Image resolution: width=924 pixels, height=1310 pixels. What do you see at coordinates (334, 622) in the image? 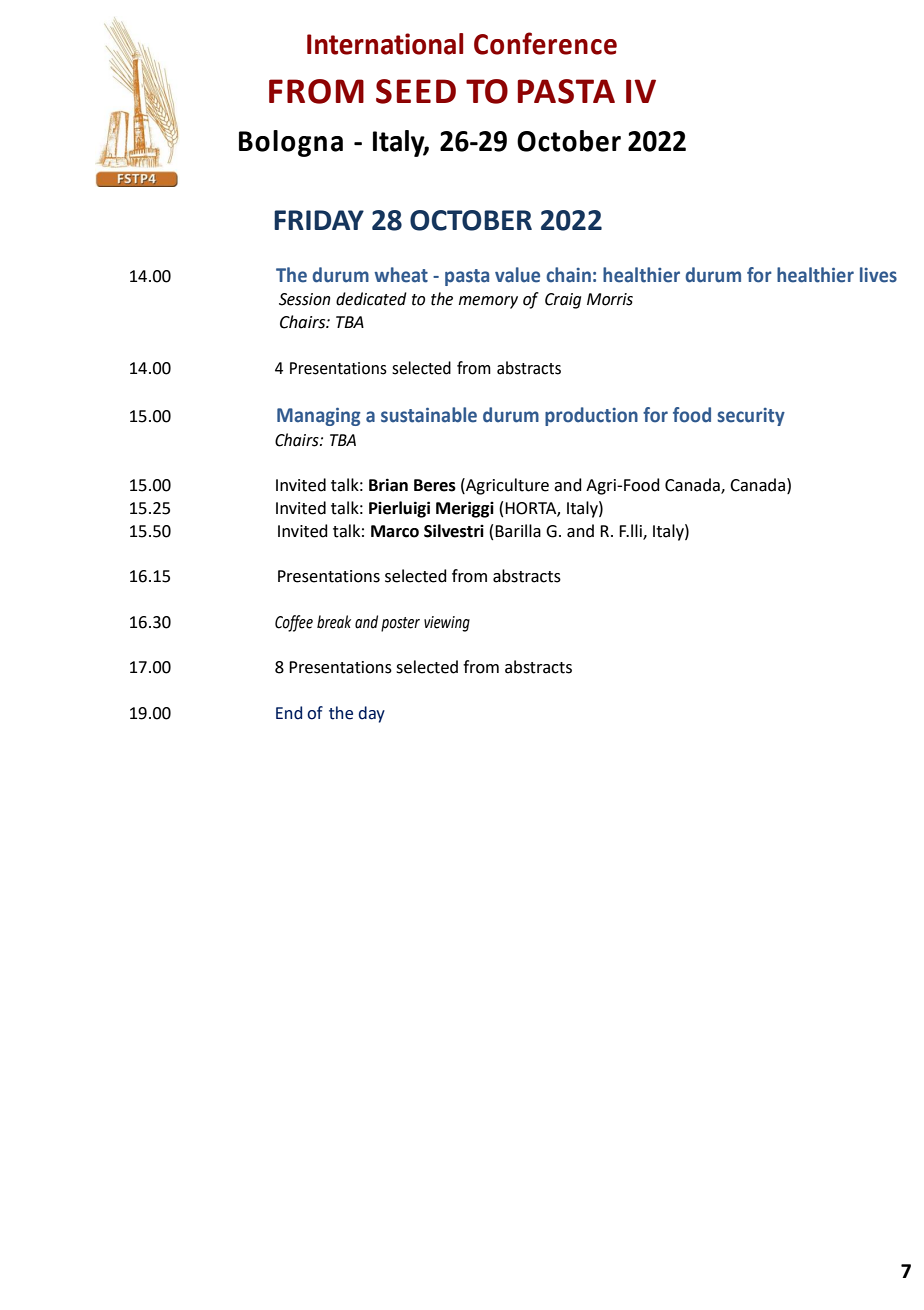
I see `break` at bounding box center [334, 622].
